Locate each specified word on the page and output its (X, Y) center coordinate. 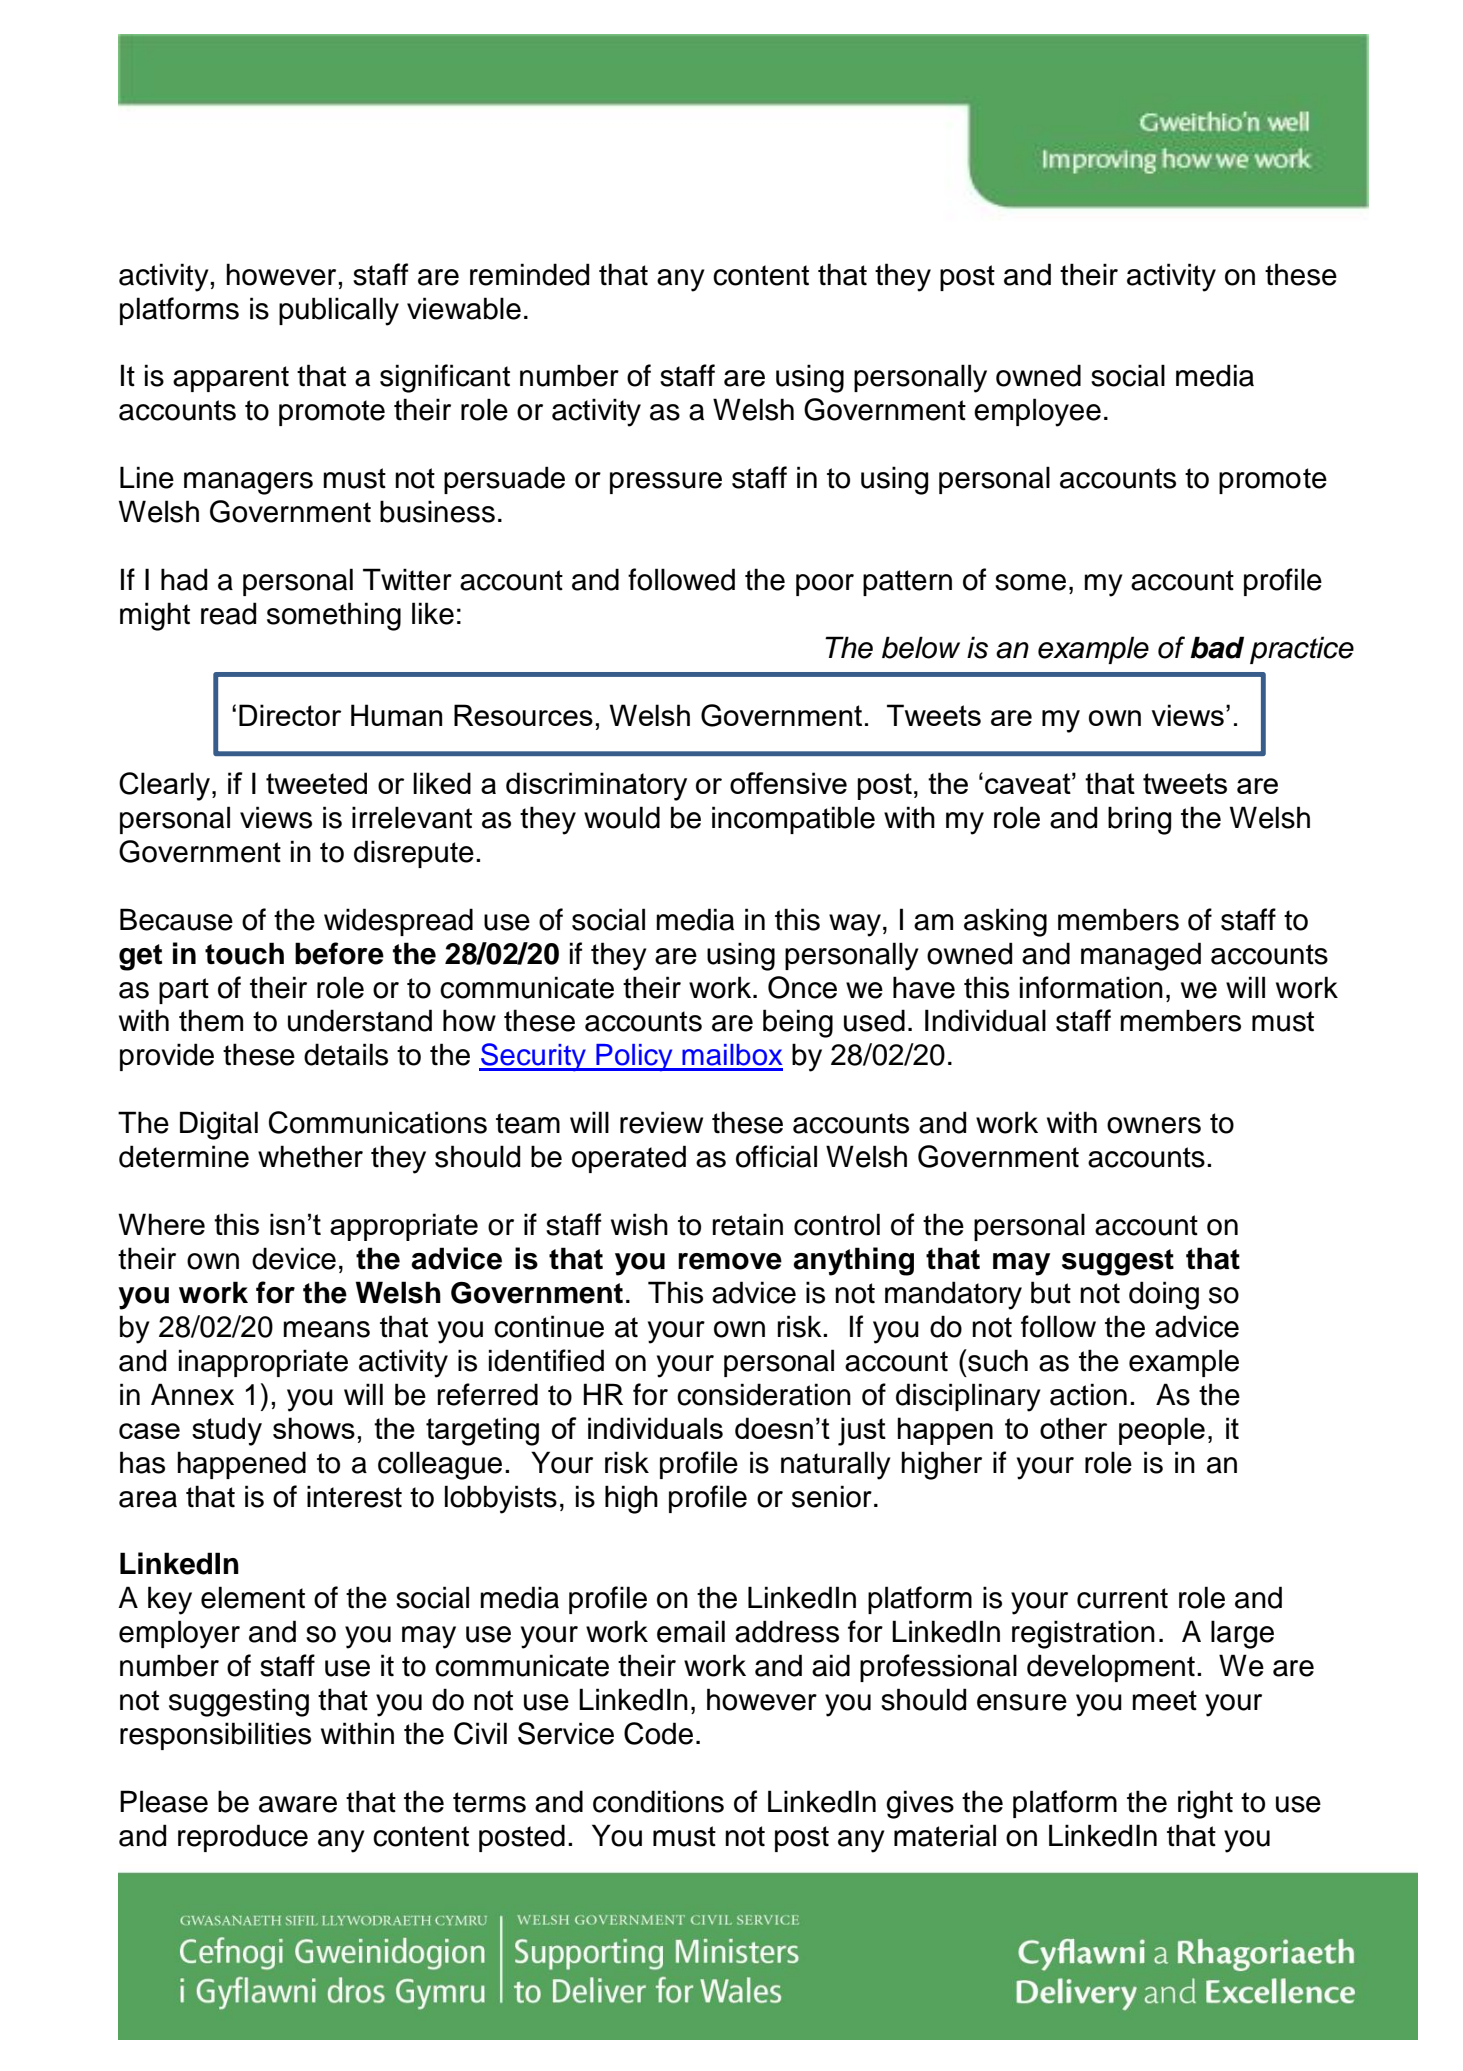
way (855, 925)
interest (354, 1496)
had (184, 579)
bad (1217, 647)
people (1162, 1431)
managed (1141, 956)
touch (244, 953)
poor (825, 585)
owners (1154, 1125)
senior (832, 1496)
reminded (529, 274)
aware (298, 1804)
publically (339, 311)
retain (748, 1224)
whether (310, 1156)
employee (1037, 412)
